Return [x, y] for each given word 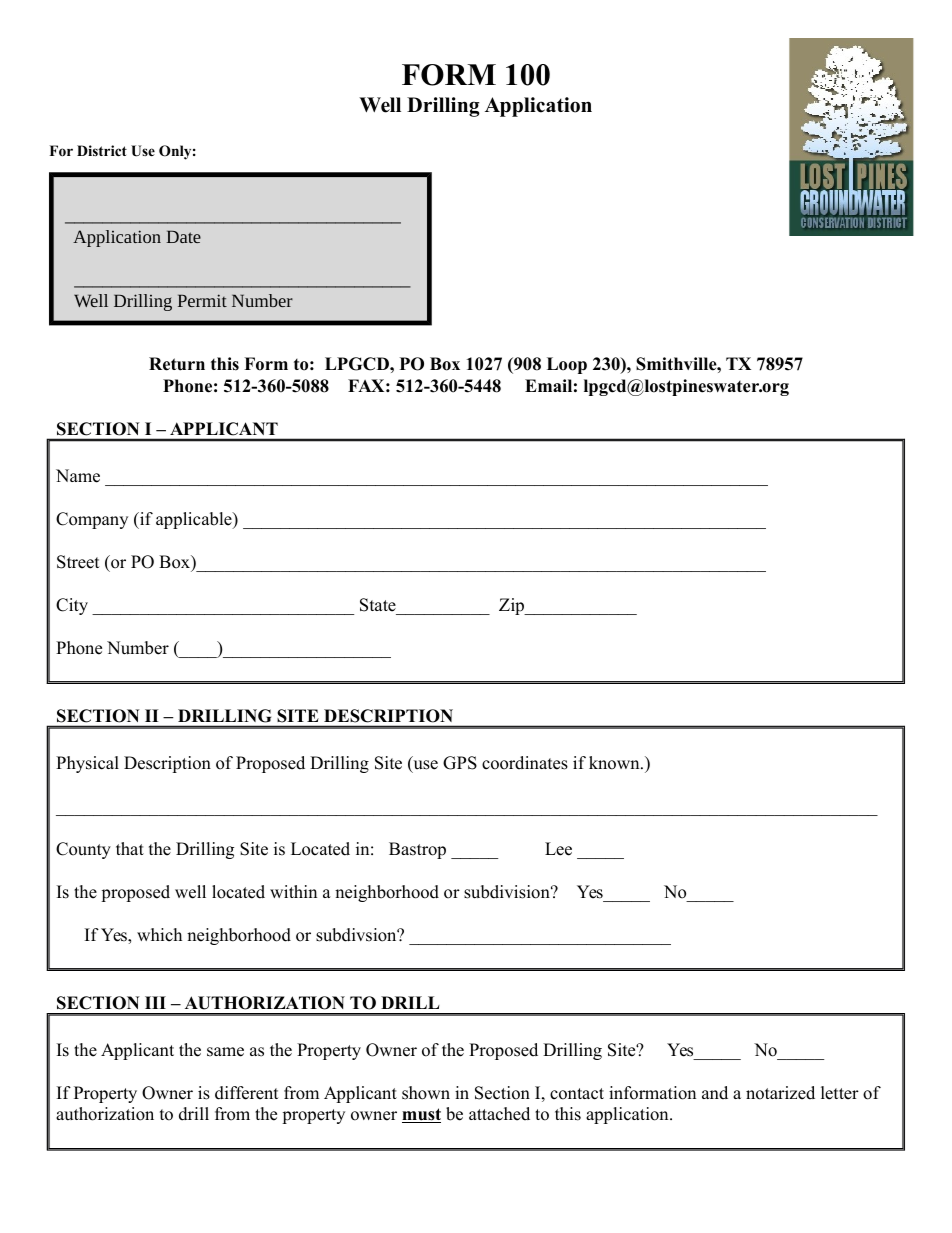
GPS [460, 763]
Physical [87, 764]
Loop [567, 365]
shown [426, 1093]
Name [78, 476]
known [615, 763]
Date [183, 236]
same [225, 1052]
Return [177, 364]
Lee [558, 849]
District [102, 150]
